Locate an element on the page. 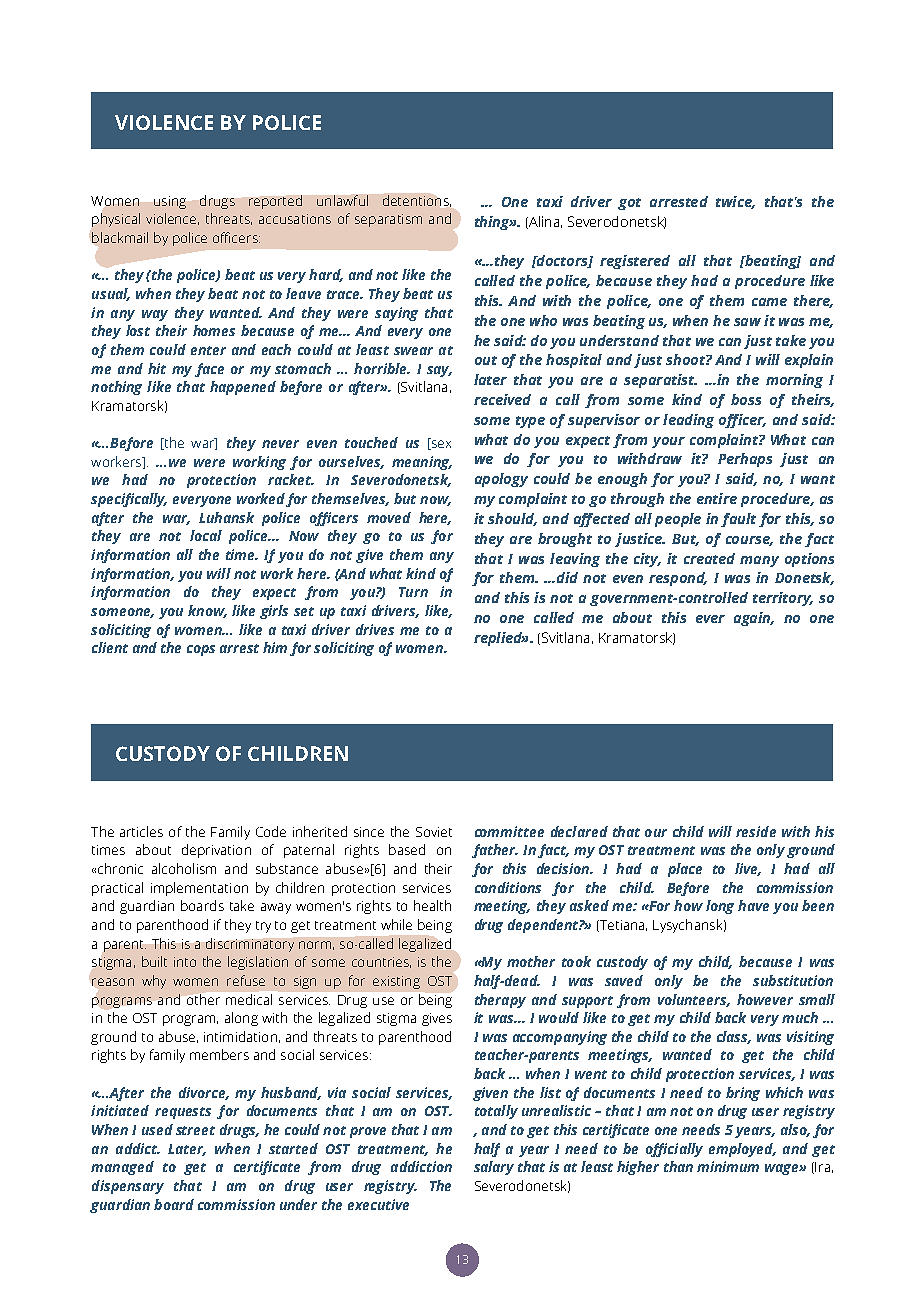 This page has height=1308, width=924. separatism is located at coordinates (388, 220).
